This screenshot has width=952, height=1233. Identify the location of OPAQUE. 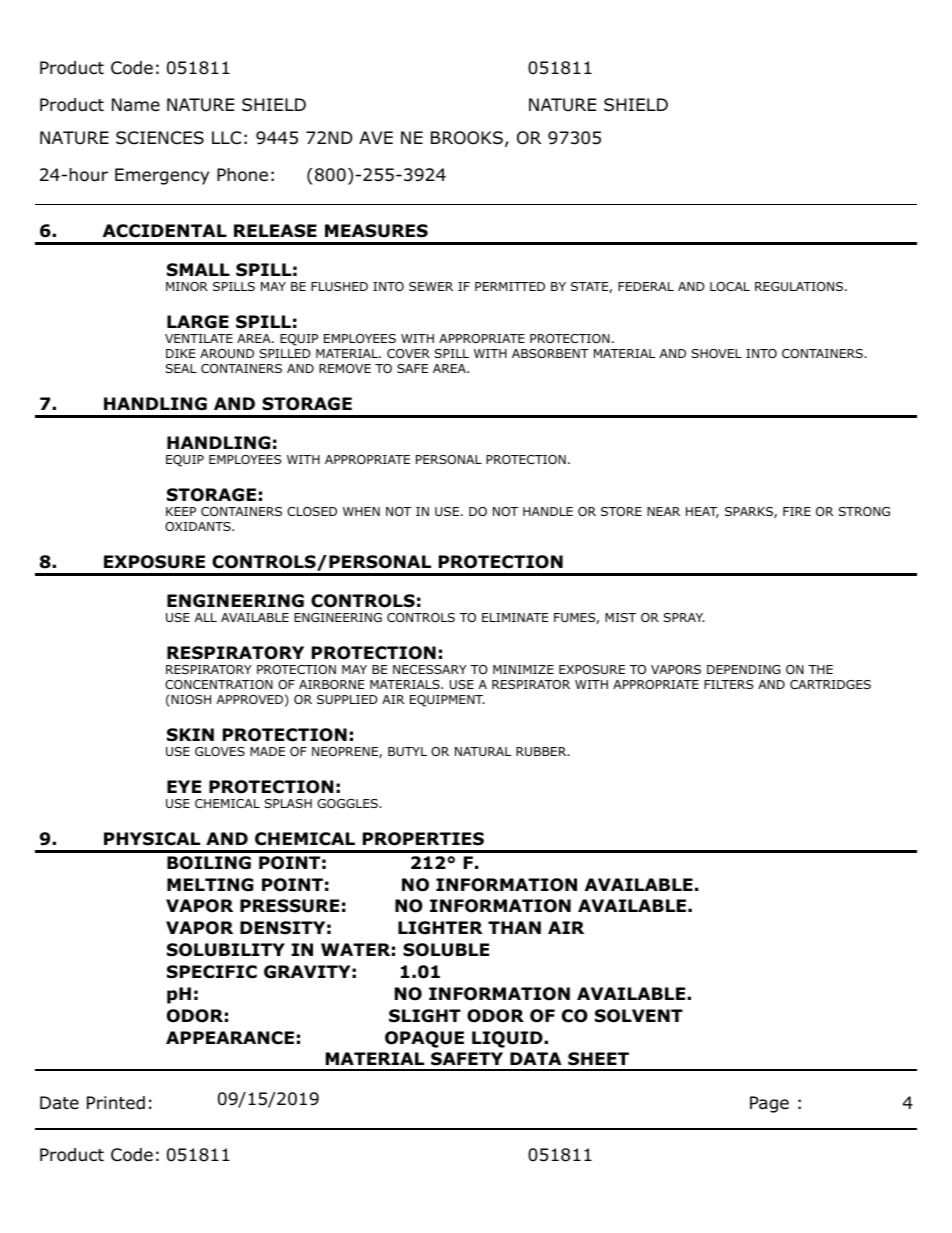
(424, 1039).
